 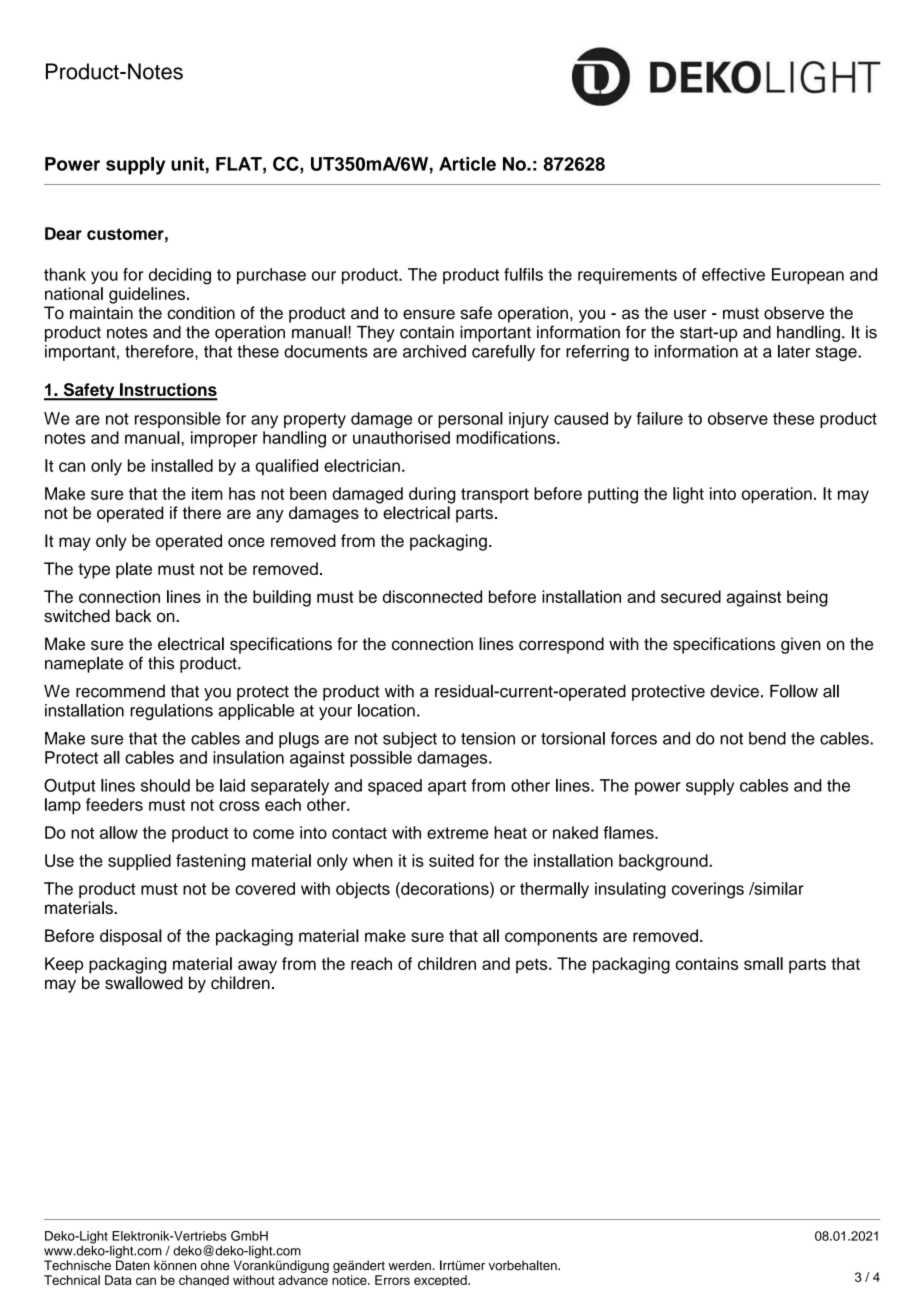 I want to click on effective, so click(x=733, y=274).
